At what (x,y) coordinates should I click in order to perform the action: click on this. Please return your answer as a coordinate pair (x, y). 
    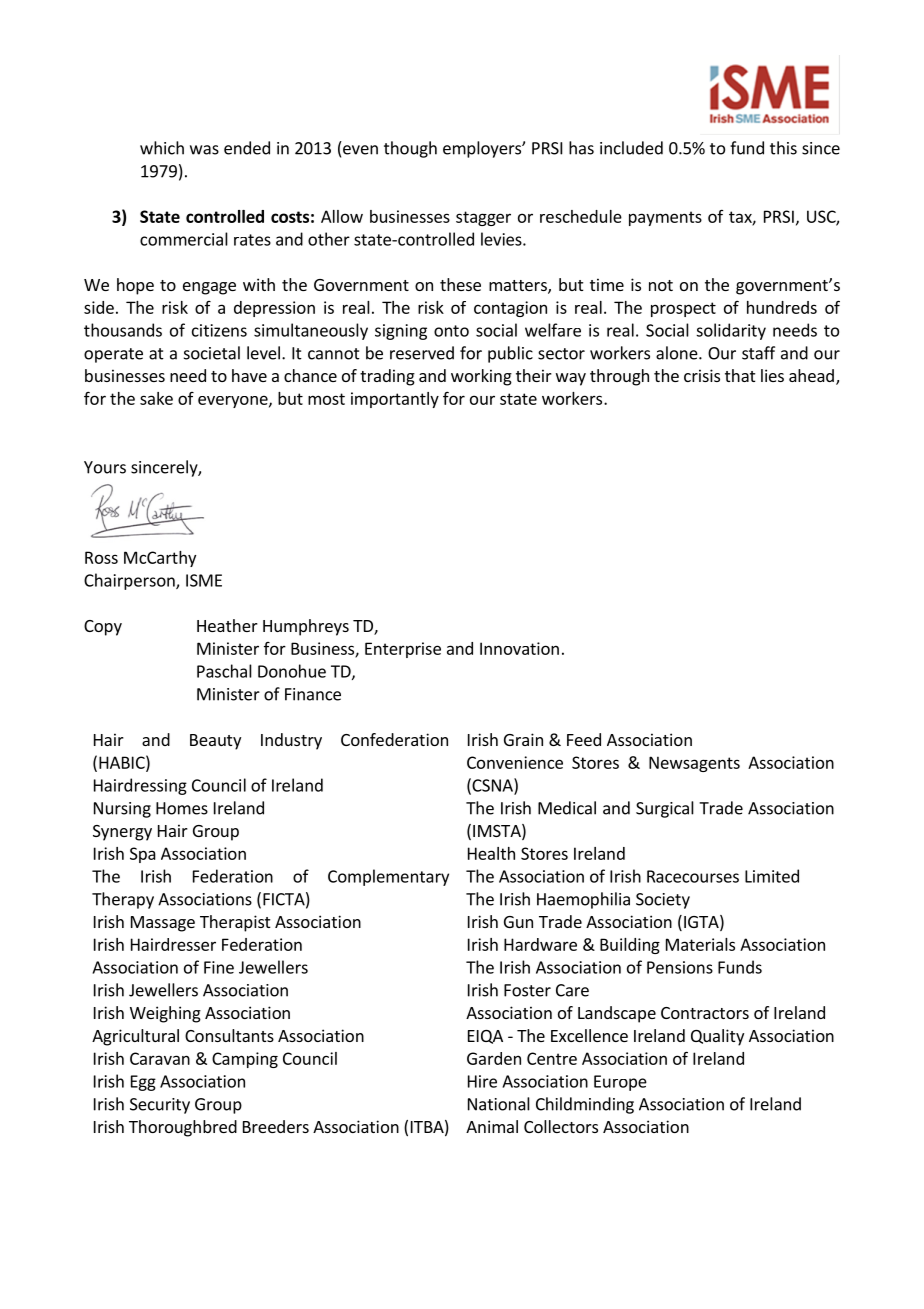
    Looking at the image, I should click on (783, 148).
